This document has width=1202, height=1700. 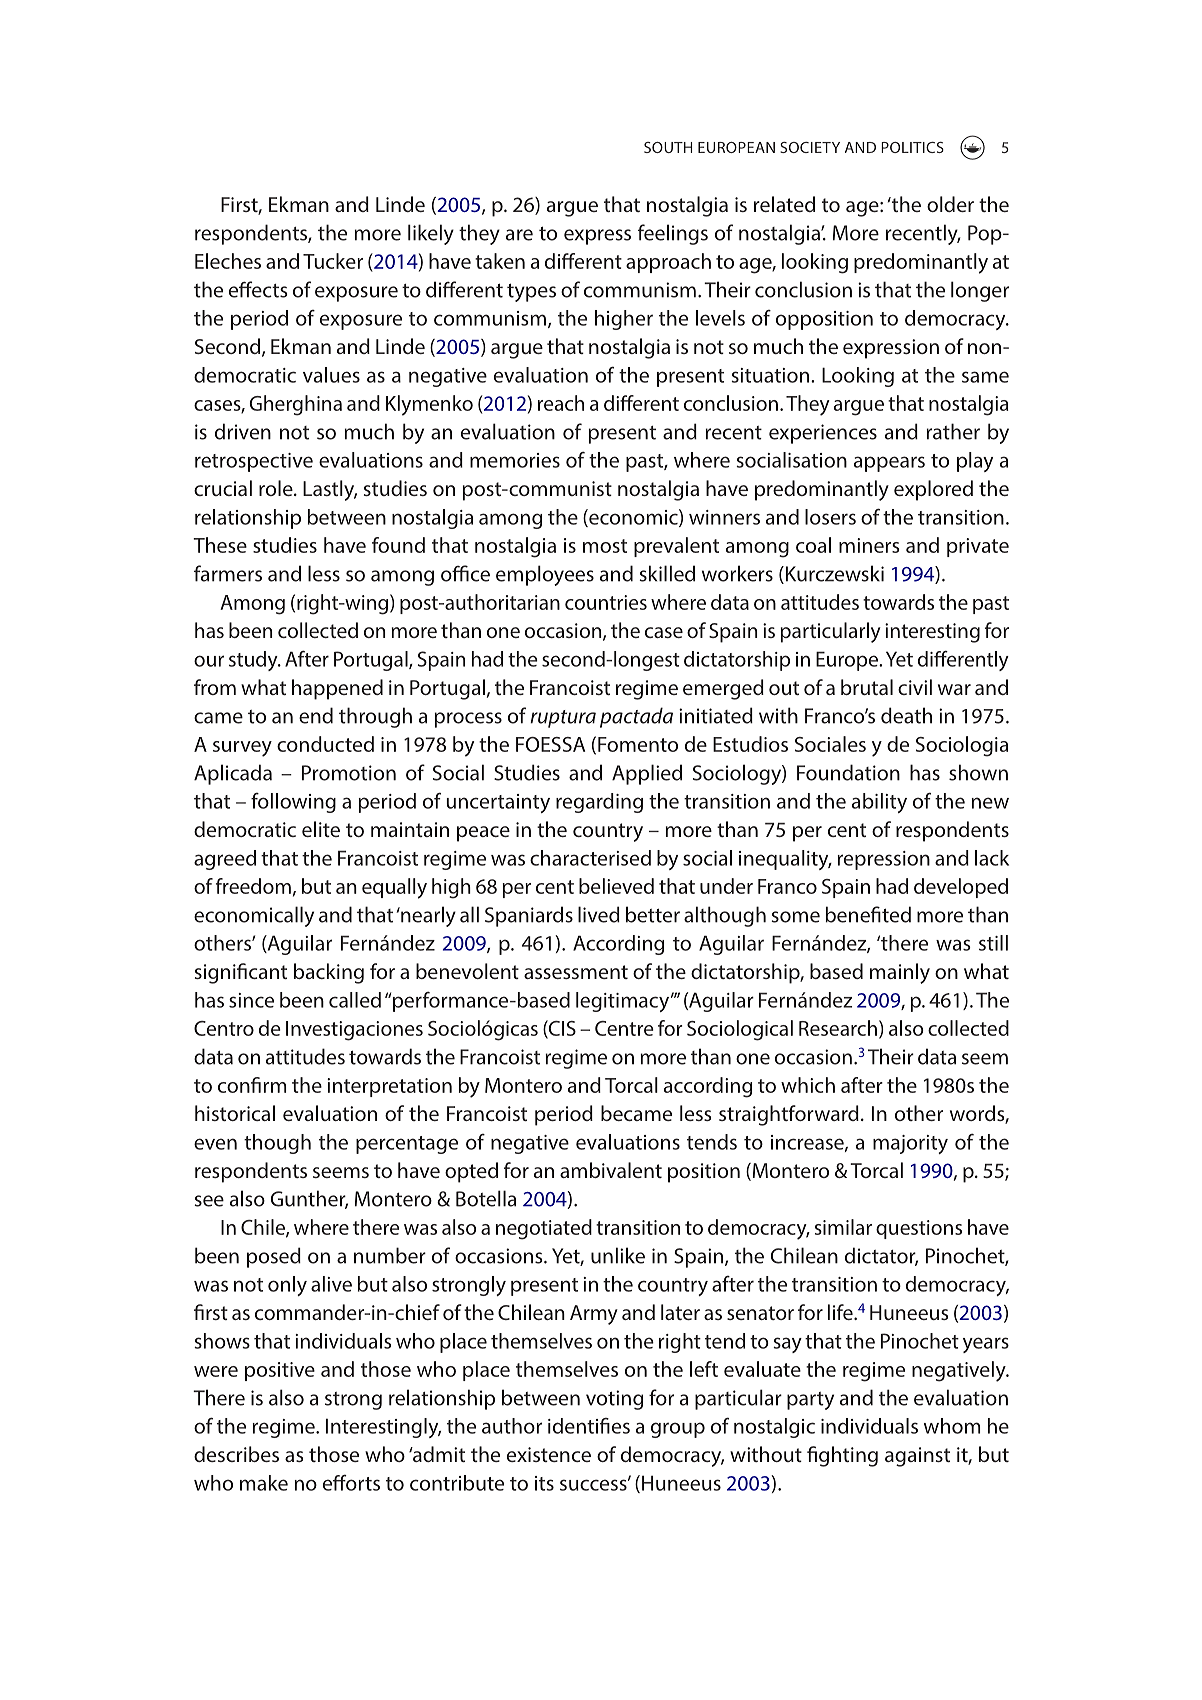 I want to click on countries, so click(x=606, y=602).
